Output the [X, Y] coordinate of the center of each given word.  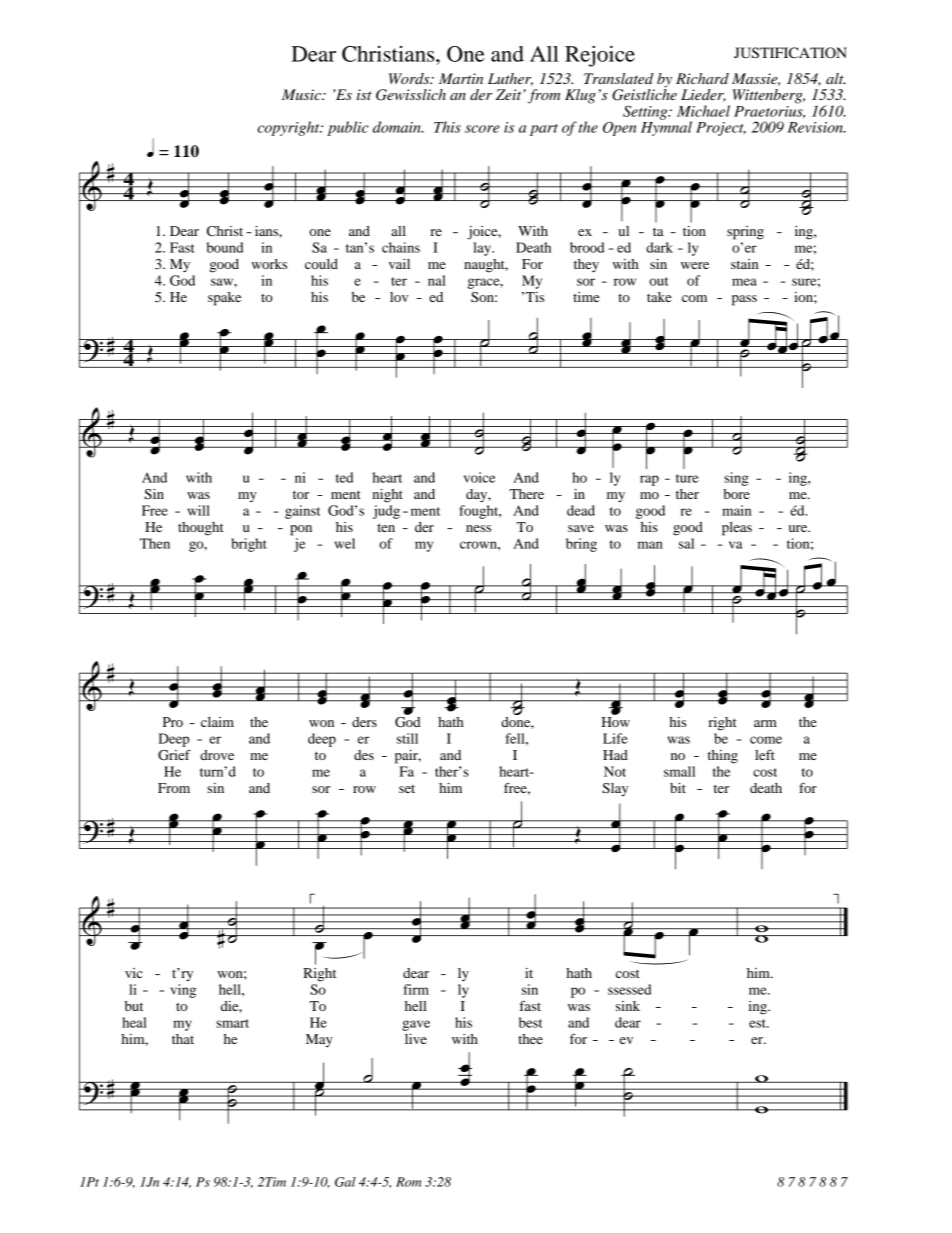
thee [530, 1039]
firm [416, 989]
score [482, 129]
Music [302, 94]
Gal [345, 1182]
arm [765, 723]
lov [399, 297]
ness [478, 528]
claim [217, 722]
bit [678, 788]
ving [183, 991]
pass [744, 300]
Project [721, 129]
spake [224, 299]
